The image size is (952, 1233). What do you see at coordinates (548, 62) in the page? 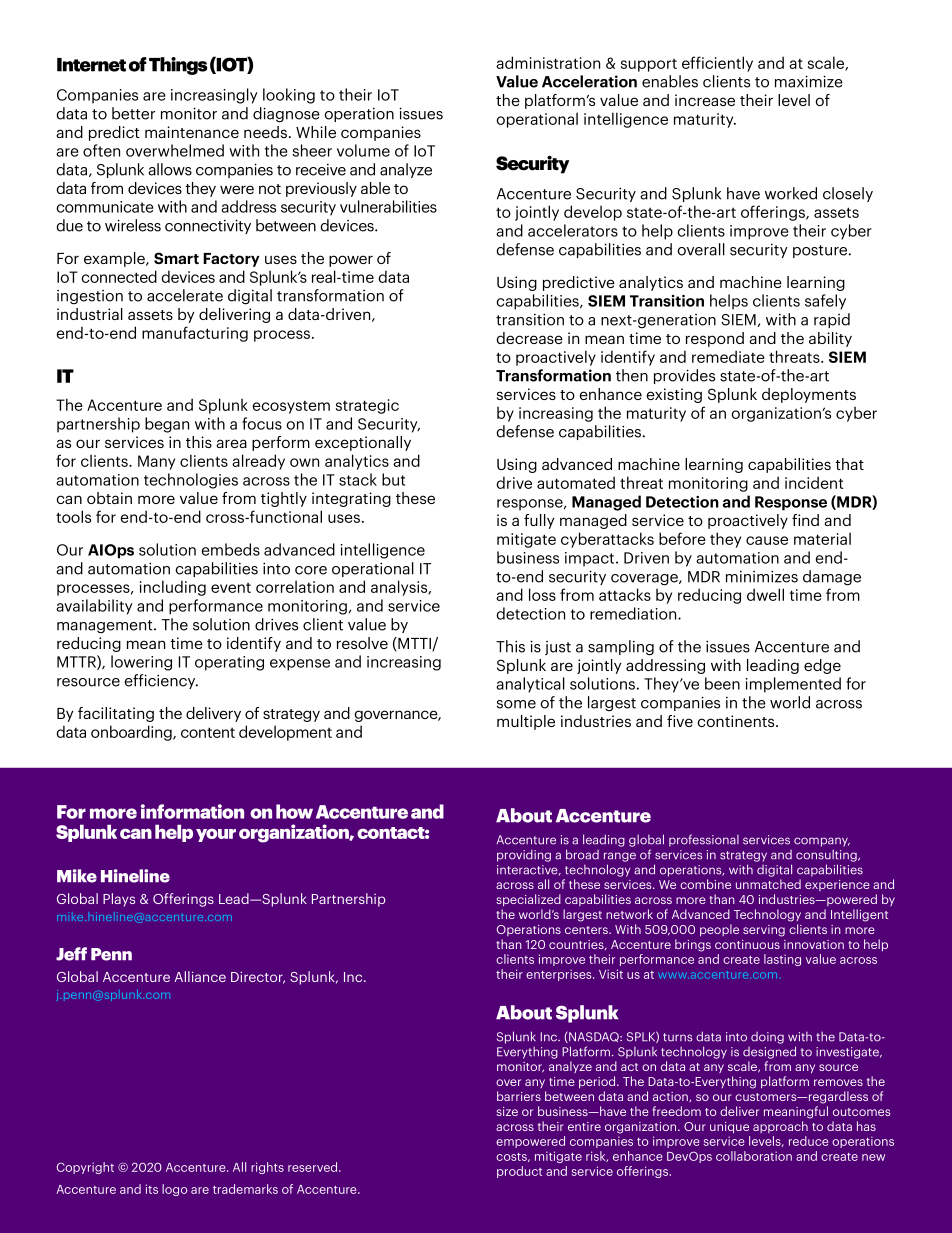
I see `administration` at bounding box center [548, 62].
